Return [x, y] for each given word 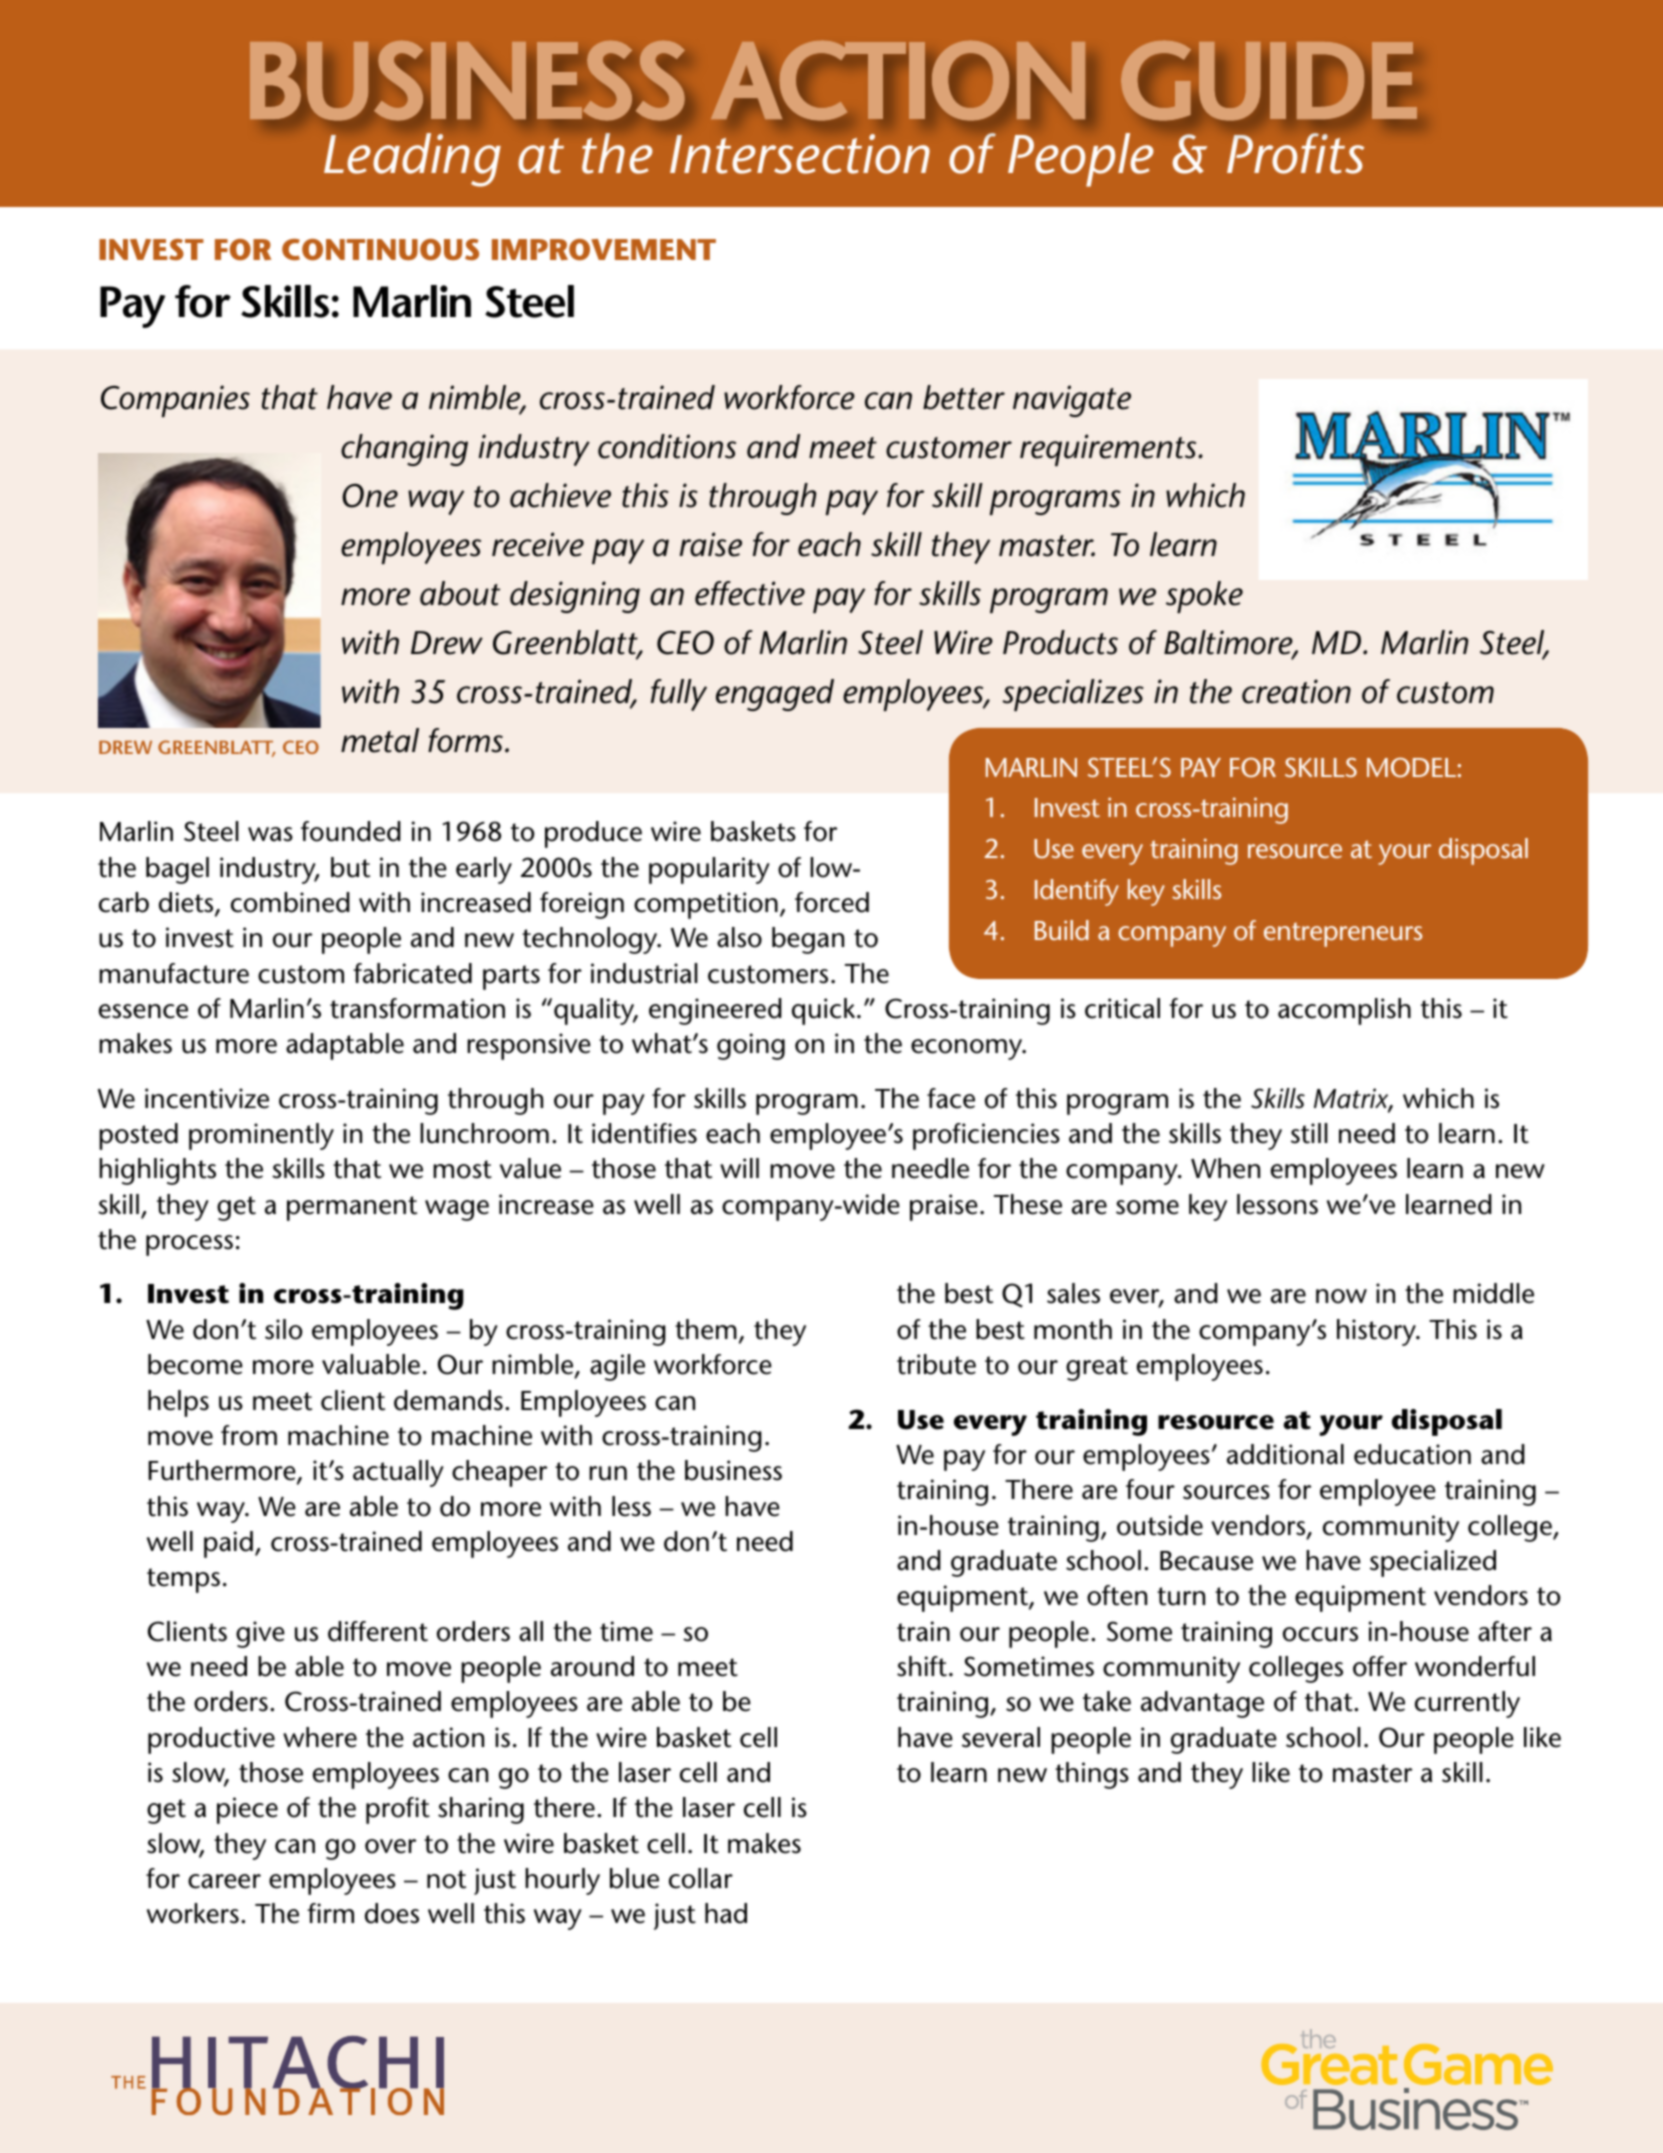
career [224, 1881]
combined [290, 902]
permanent [352, 1208]
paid [228, 1544]
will [739, 1168]
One [370, 496]
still [1309, 1133]
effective [750, 593]
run [608, 1473]
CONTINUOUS [380, 250]
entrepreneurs [1343, 934]
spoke [1204, 597]
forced [832, 902]
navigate [1072, 401]
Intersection [800, 154]
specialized [1433, 1563]
